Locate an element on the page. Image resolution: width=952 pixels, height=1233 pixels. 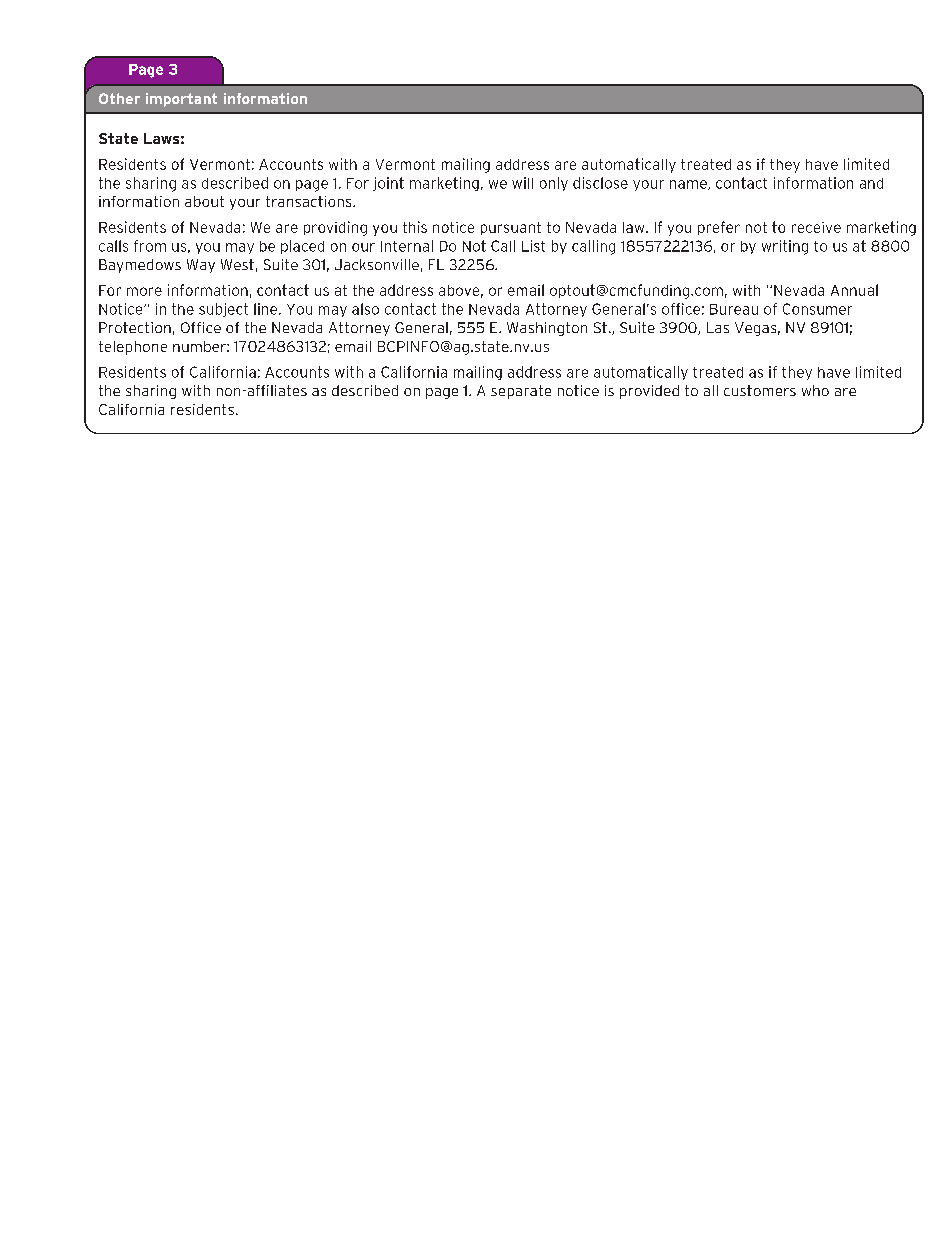
Washington is located at coordinates (547, 329).
